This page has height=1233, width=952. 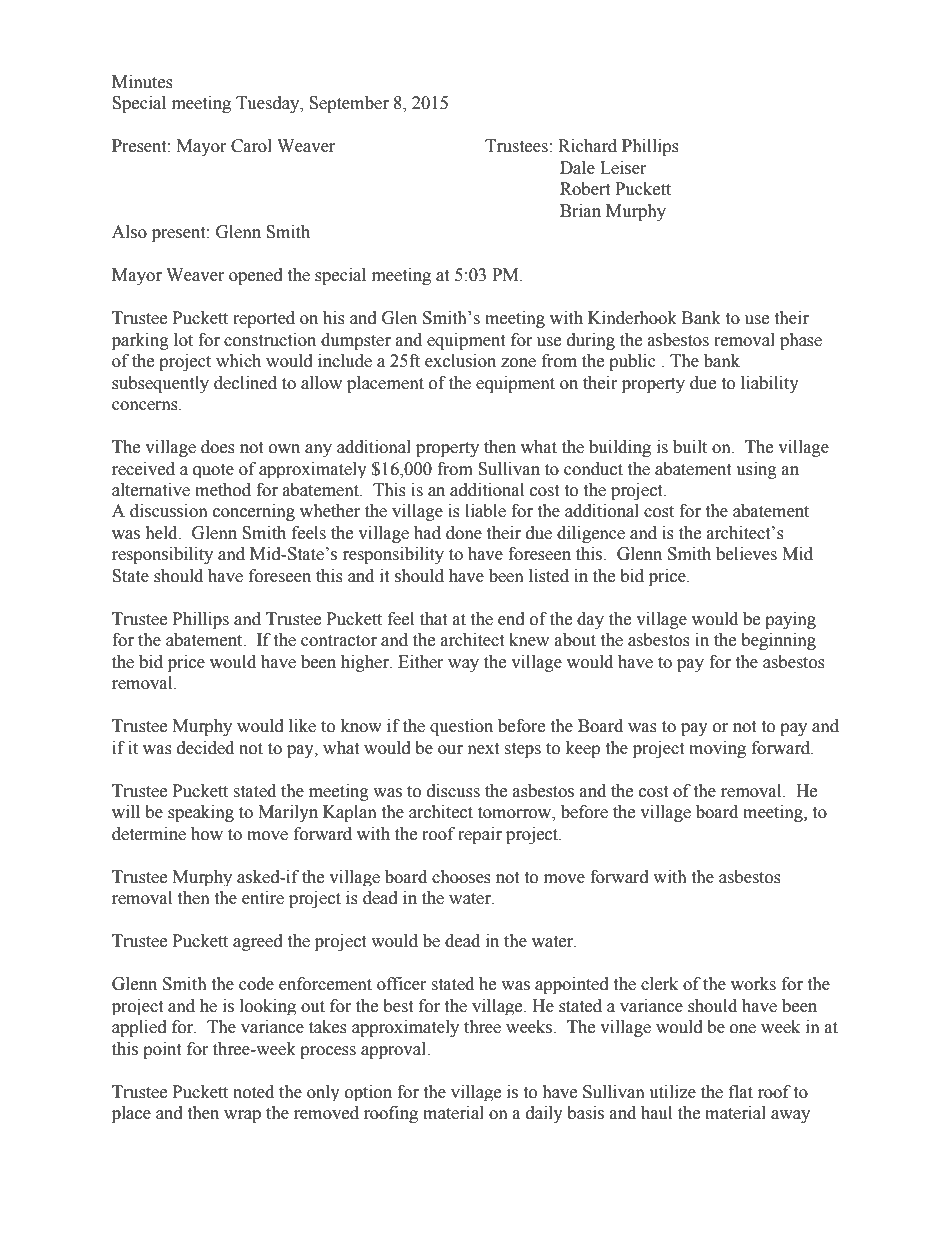 What do you see at coordinates (746, 554) in the page?
I see `believes` at bounding box center [746, 554].
